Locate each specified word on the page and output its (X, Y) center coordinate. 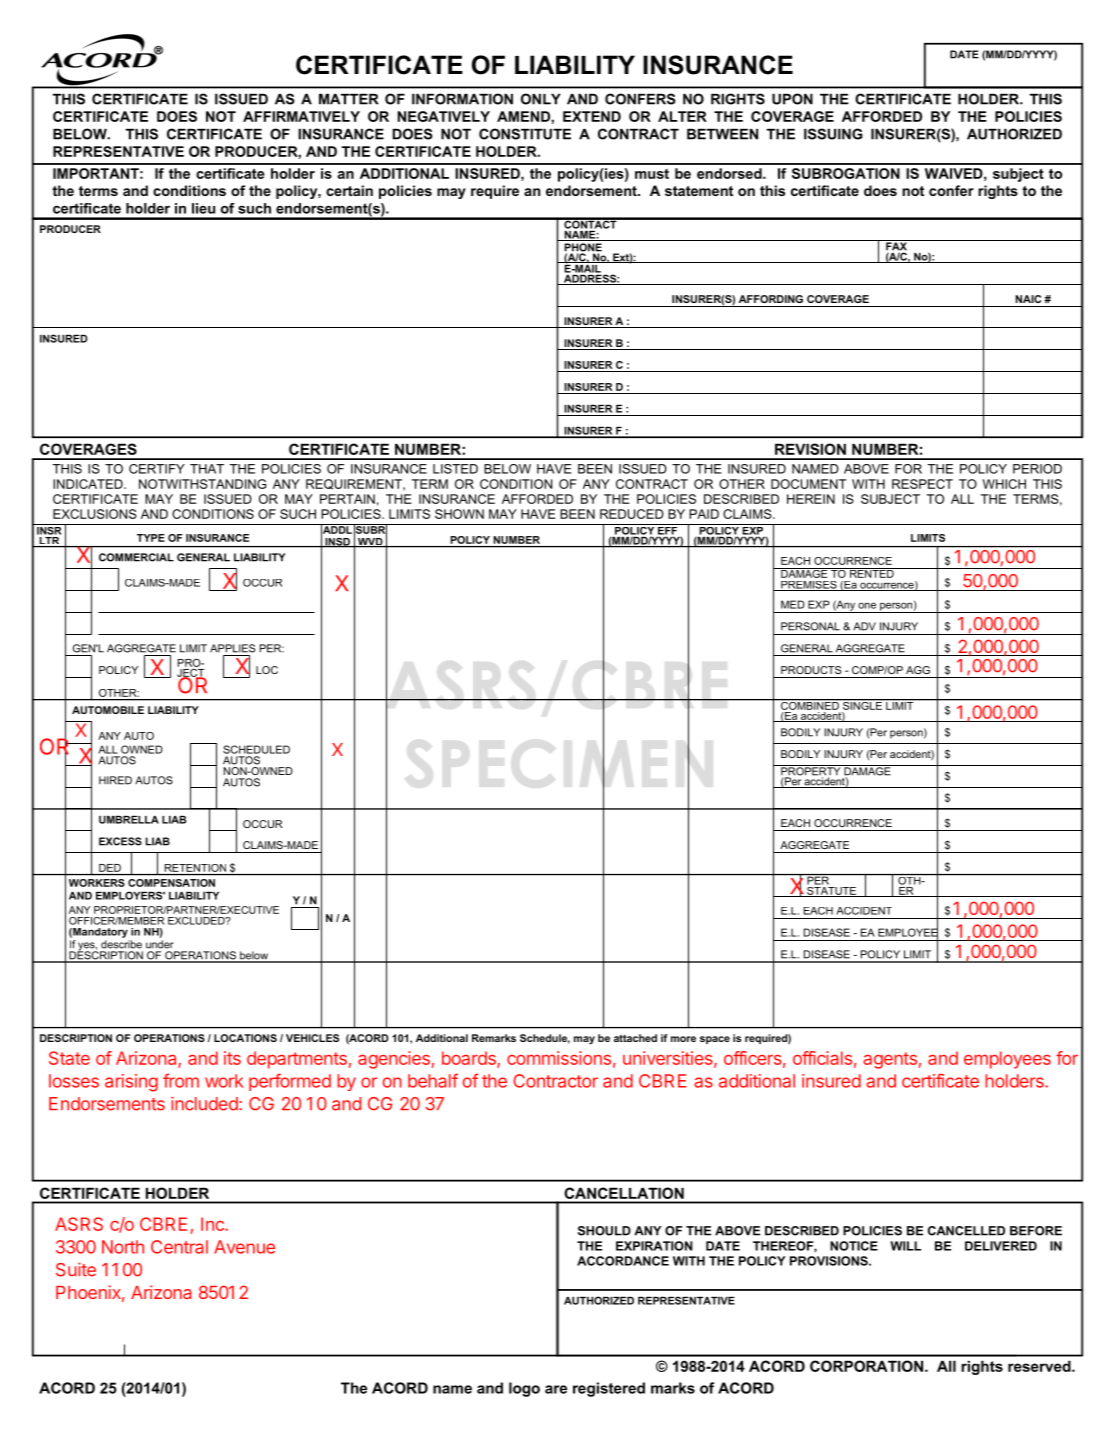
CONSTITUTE (525, 134)
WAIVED (954, 173)
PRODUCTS (811, 670)
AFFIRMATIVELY (301, 116)
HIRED (115, 780)
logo (524, 1389)
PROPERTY (811, 771)
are (556, 1389)
